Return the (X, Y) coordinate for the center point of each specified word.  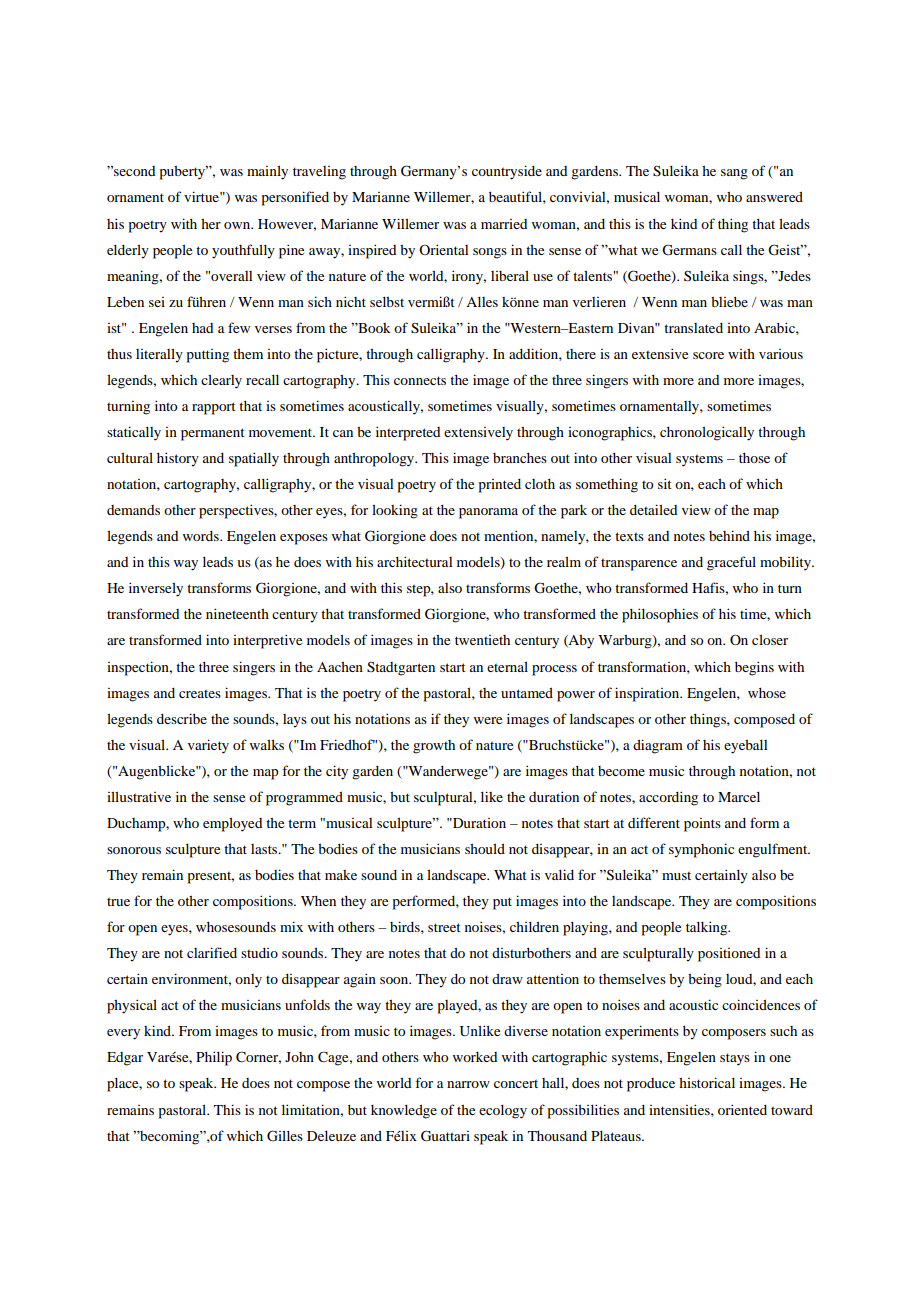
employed (232, 824)
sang (734, 174)
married (504, 224)
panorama (488, 513)
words (202, 536)
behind (729, 535)
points (702, 825)
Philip (214, 1058)
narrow (468, 1084)
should (485, 848)
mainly (267, 172)
